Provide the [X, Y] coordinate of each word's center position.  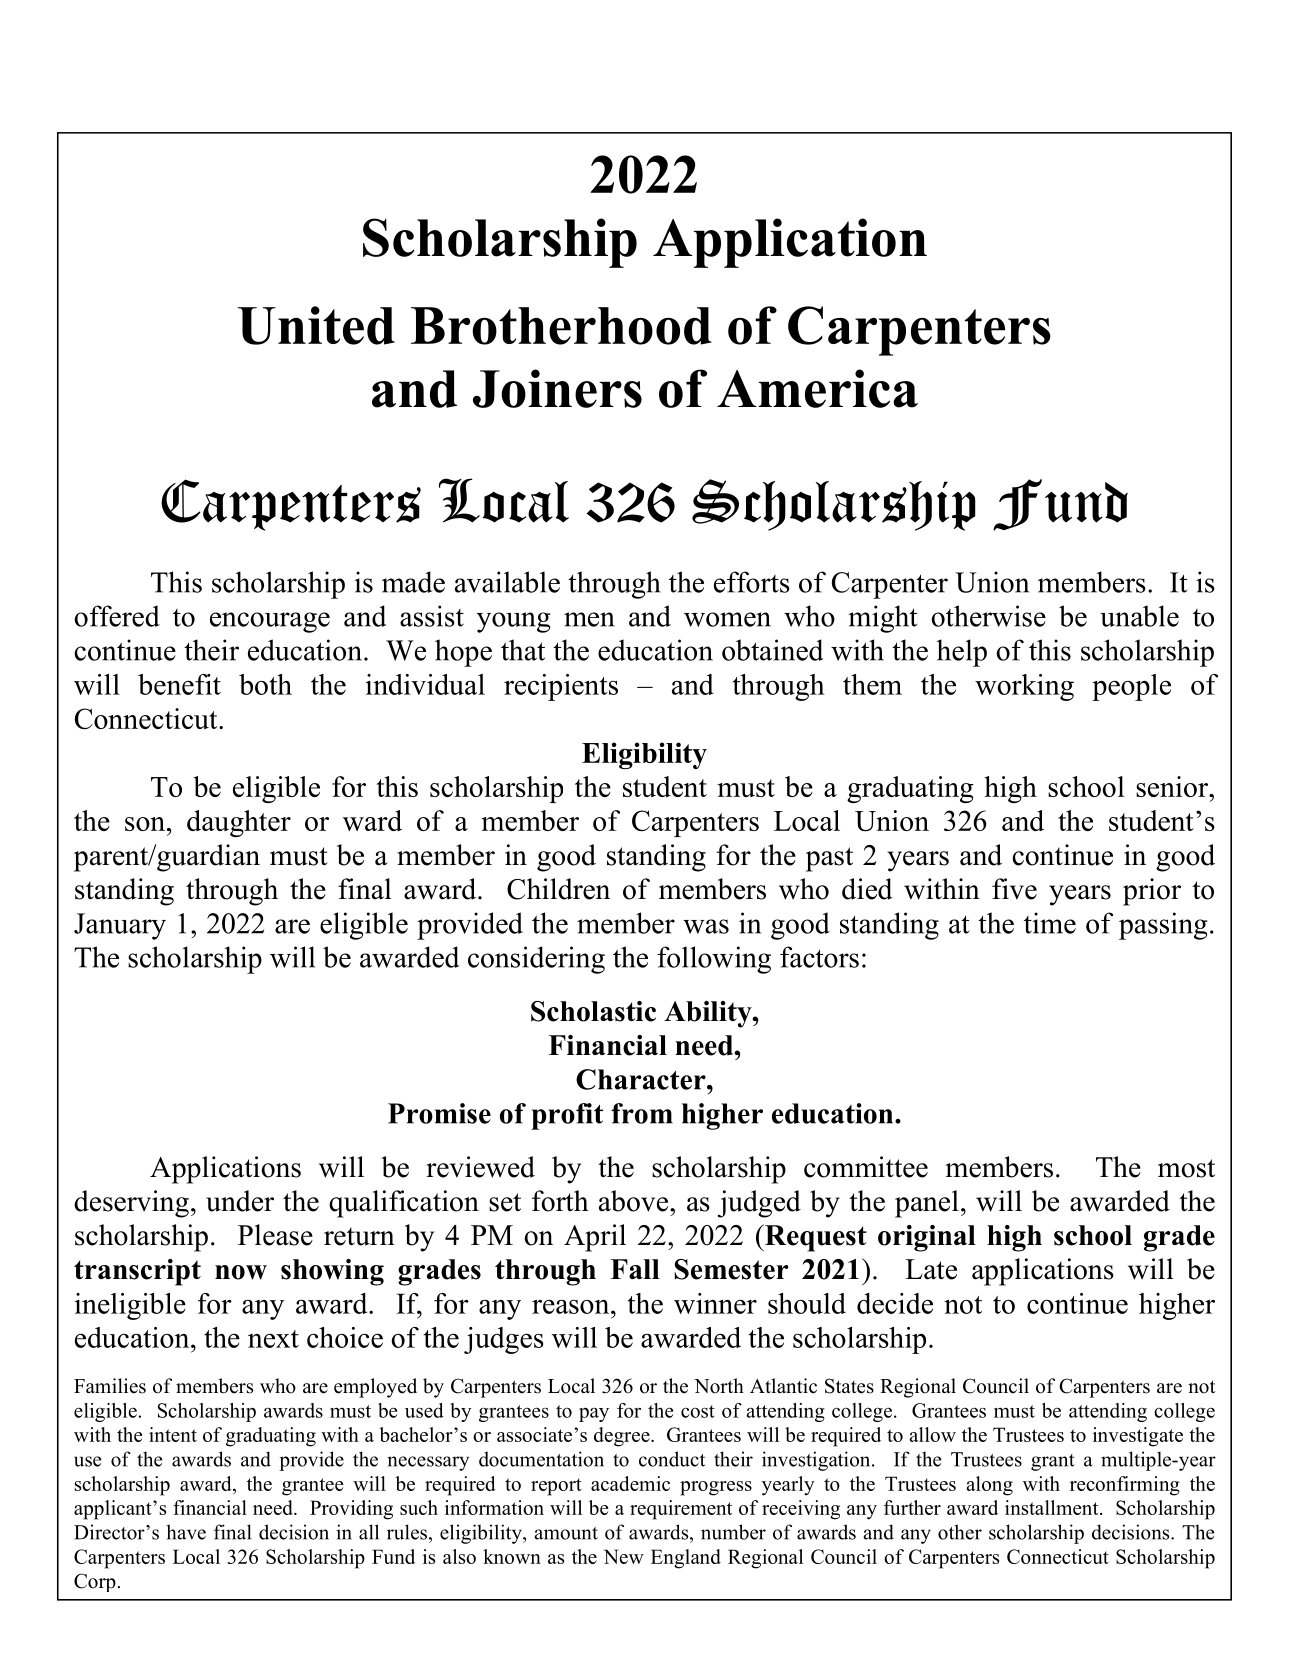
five [1014, 889]
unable [1139, 616]
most [1186, 1168]
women [727, 619]
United [316, 325]
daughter [239, 823]
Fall [635, 1269]
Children [558, 889]
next [273, 1339]
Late [931, 1269]
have [186, 1532]
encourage [270, 622]
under [240, 1201]
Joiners [557, 388]
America [817, 388]
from [642, 1113]
